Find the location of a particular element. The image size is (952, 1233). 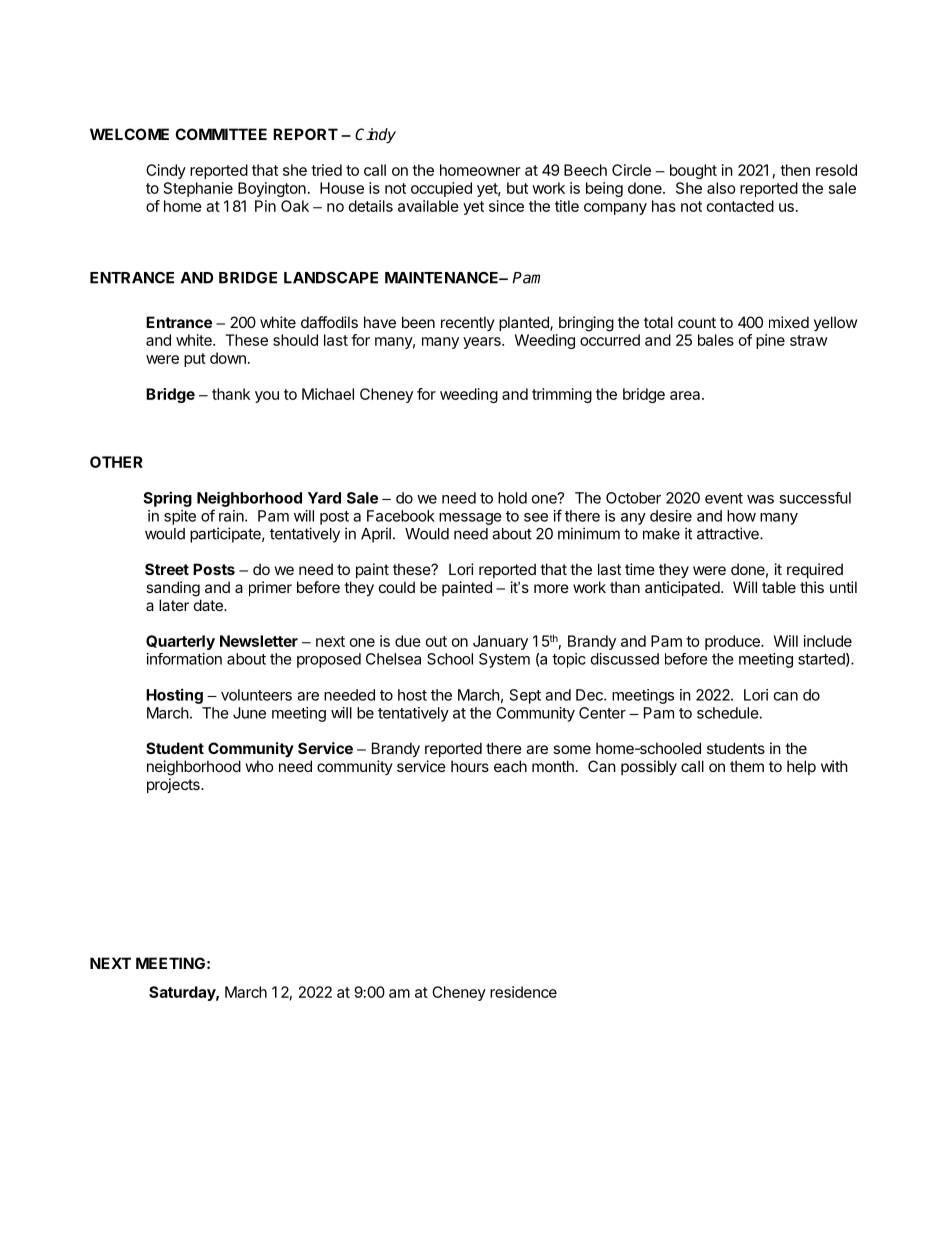

them is located at coordinates (747, 766).
